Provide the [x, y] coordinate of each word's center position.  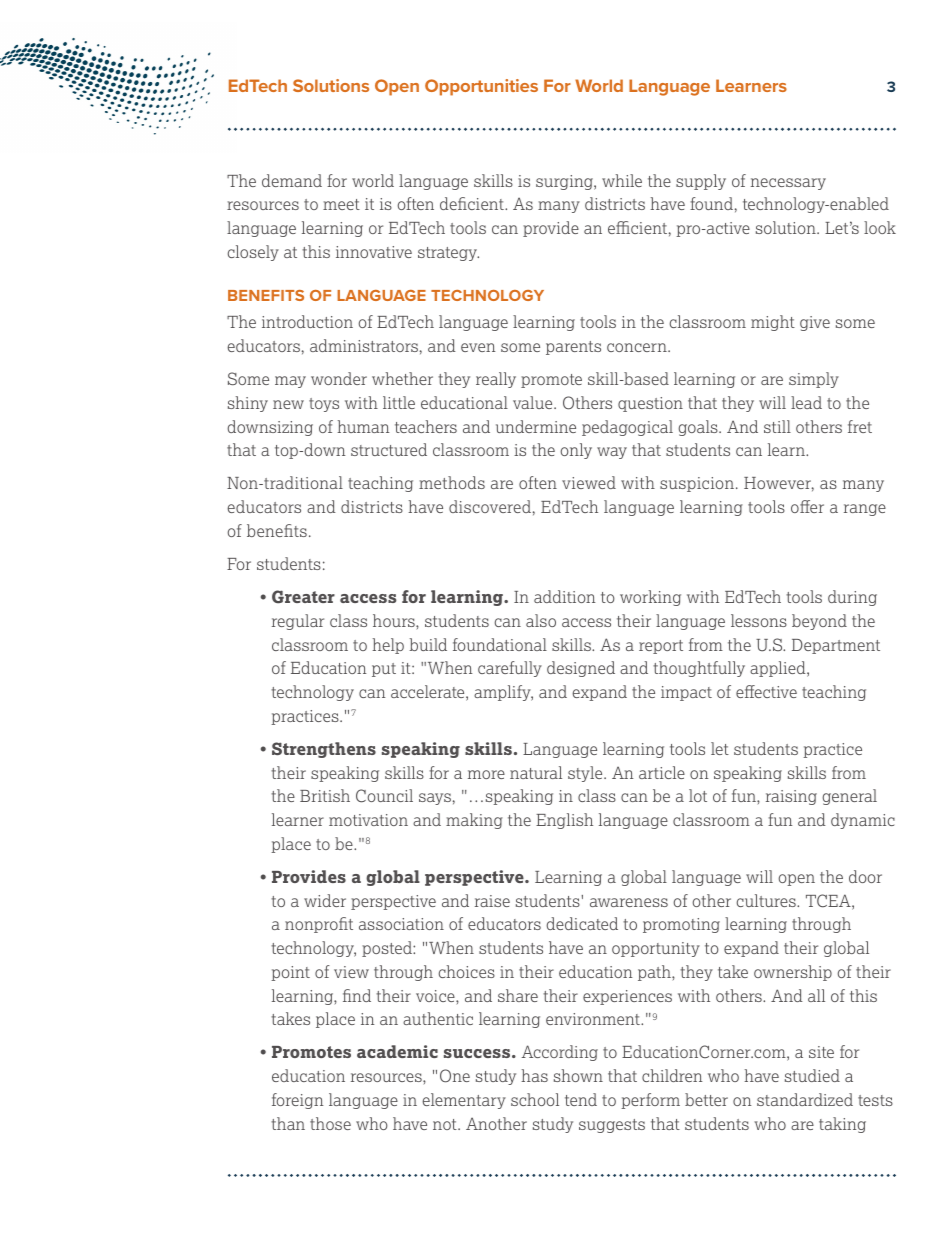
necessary [788, 184]
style [586, 774]
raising [791, 797]
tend [581, 1099]
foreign [298, 1101]
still [777, 426]
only [576, 451]
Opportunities [481, 87]
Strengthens [324, 750]
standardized [805, 1099]
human [363, 426]
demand [292, 180]
